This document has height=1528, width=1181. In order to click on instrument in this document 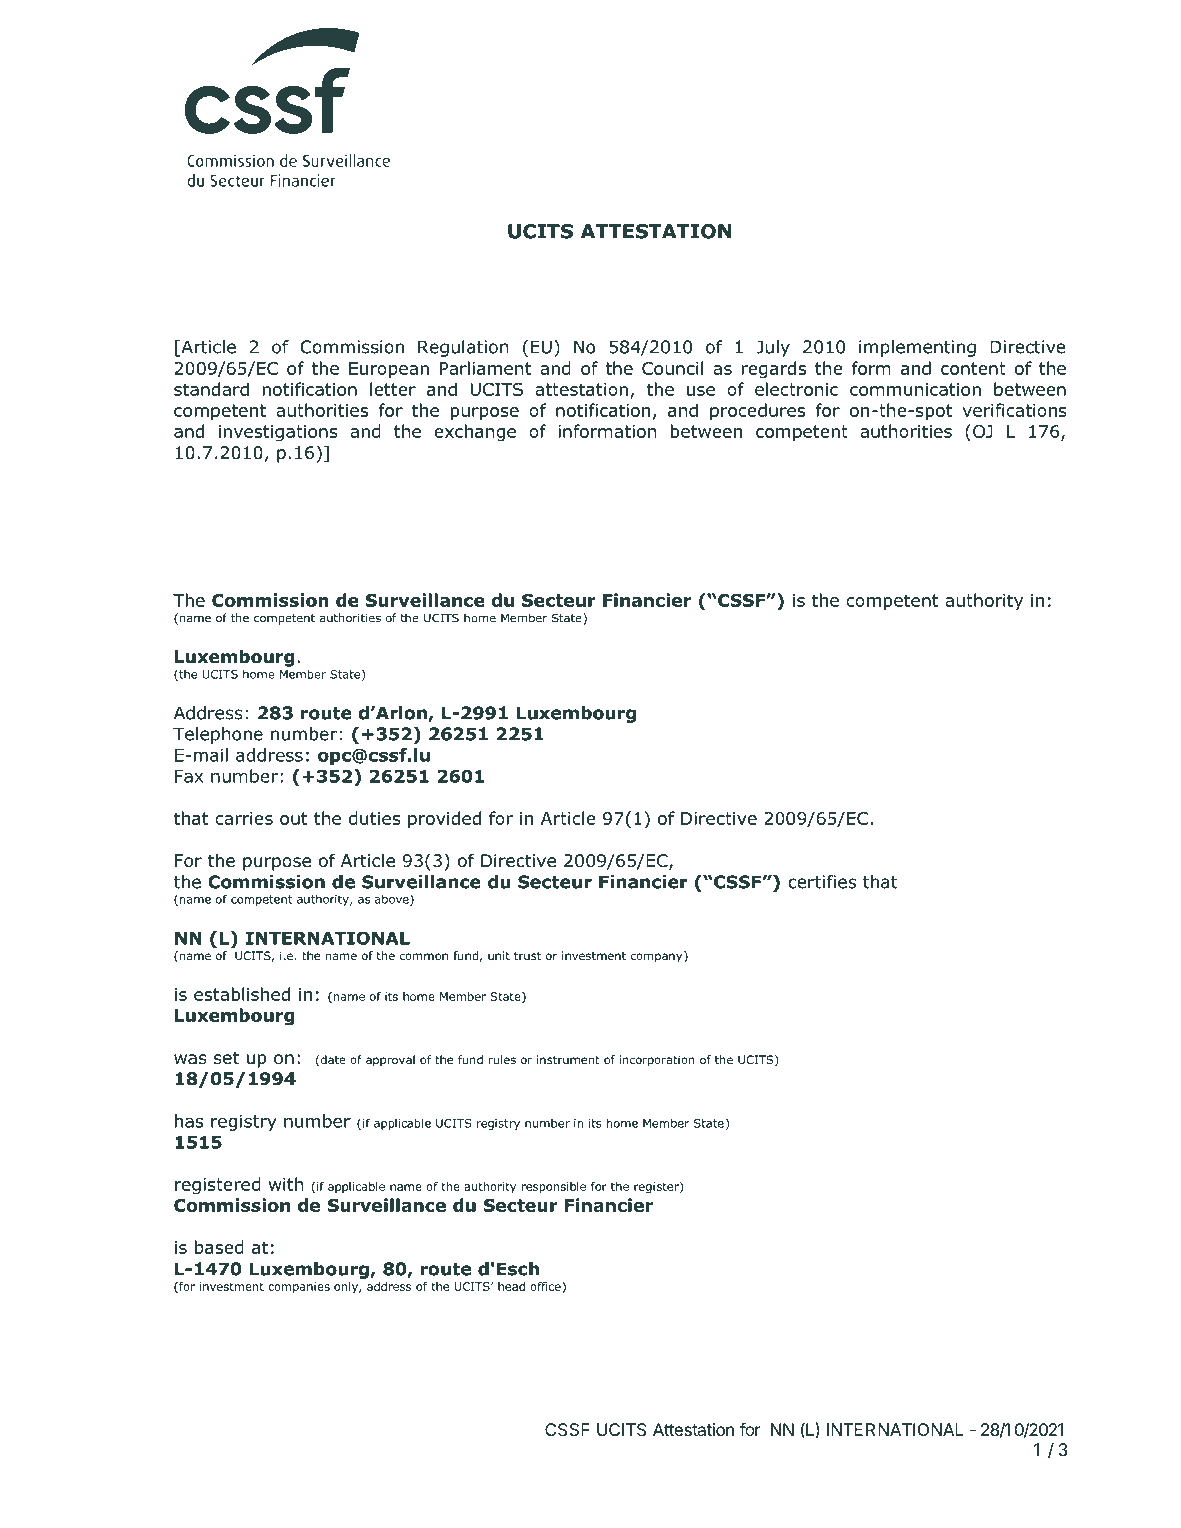, I will do `click(568, 1059)`.
